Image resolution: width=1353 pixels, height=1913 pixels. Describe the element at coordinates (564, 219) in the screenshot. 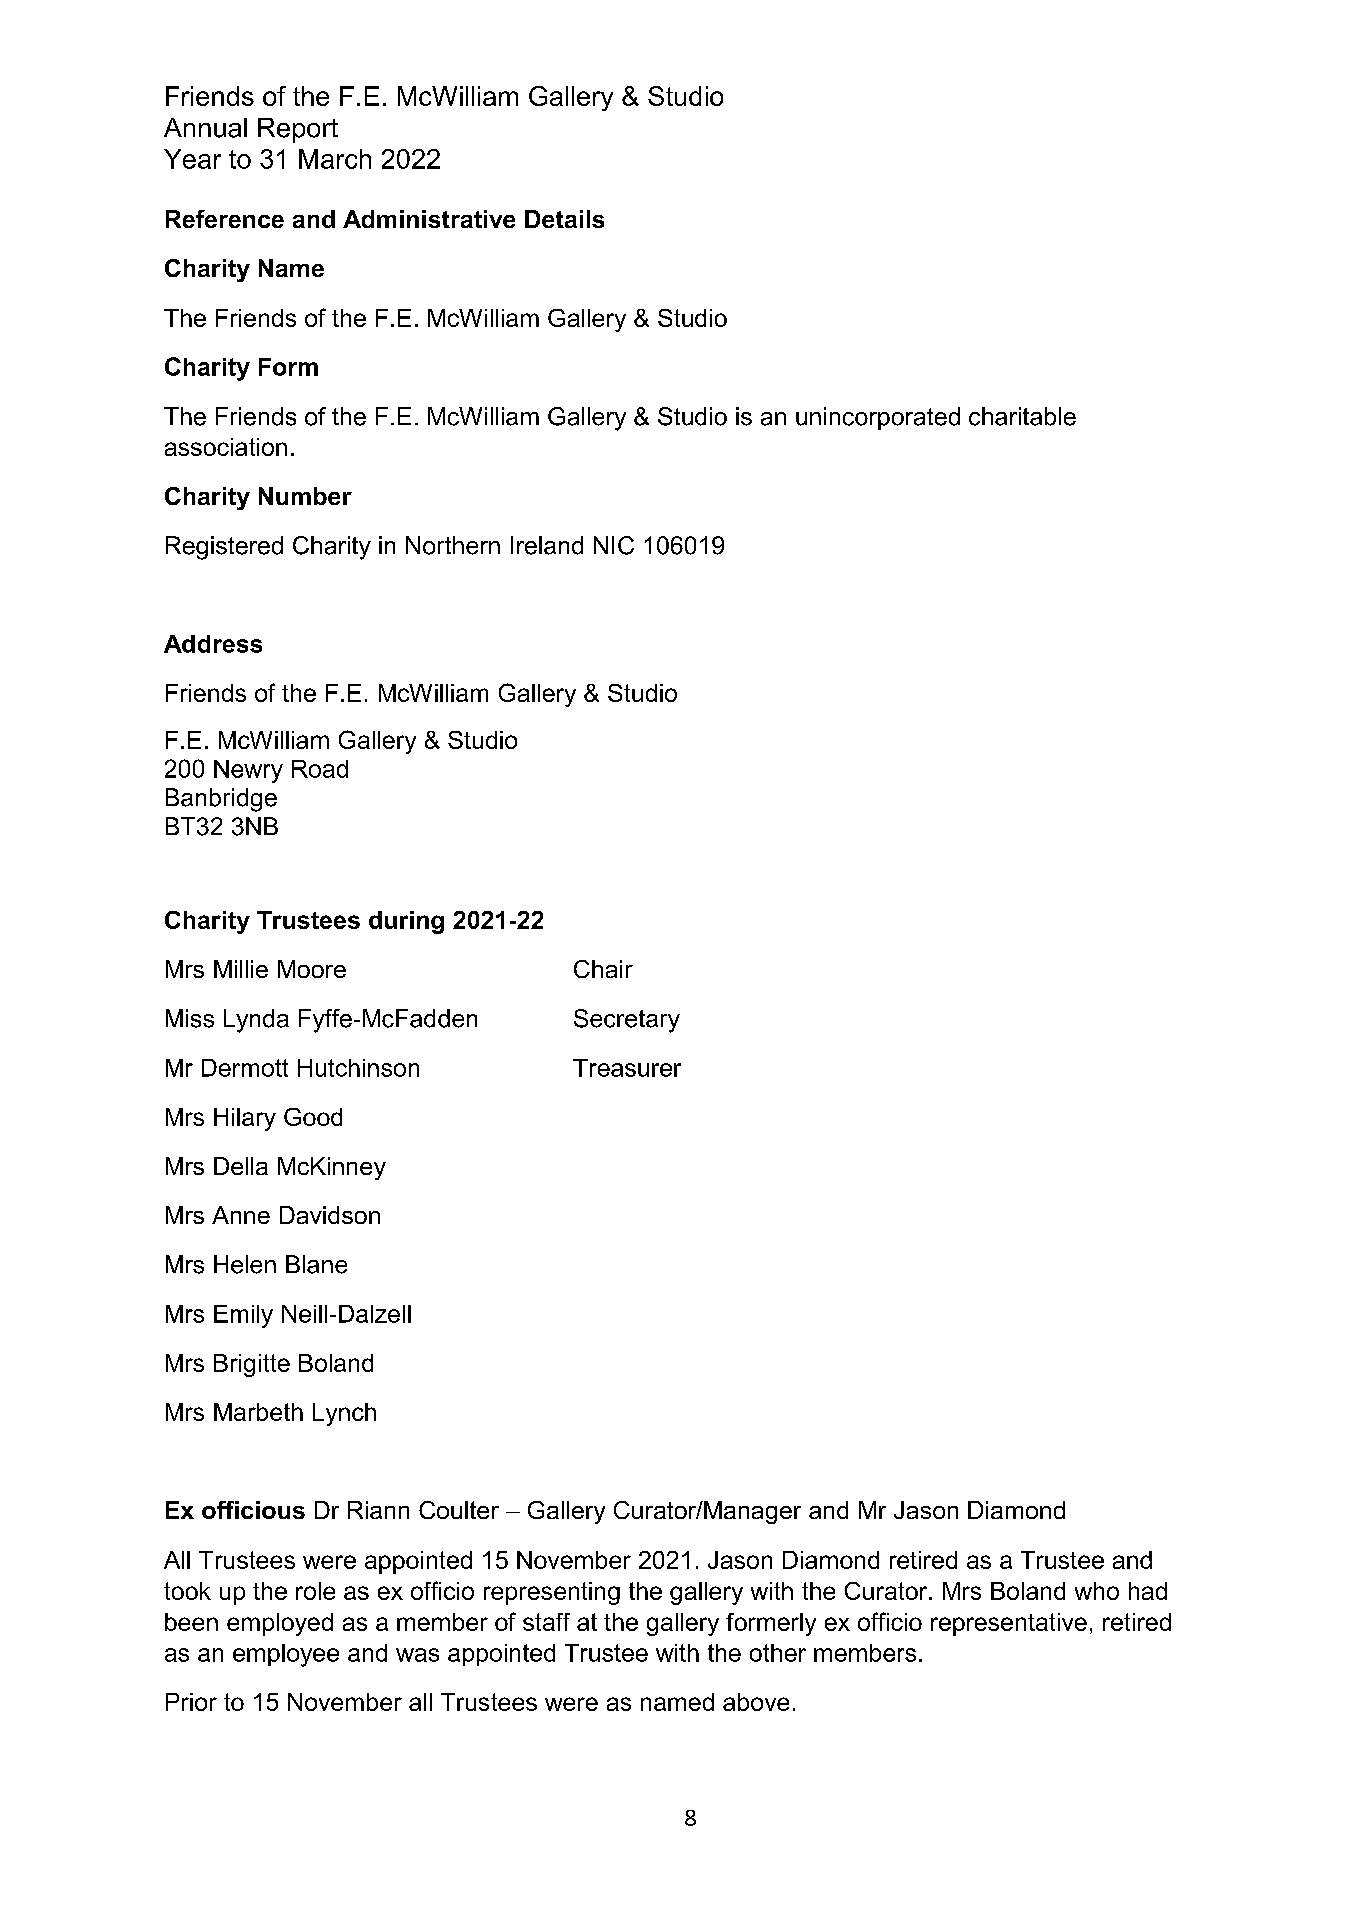

I see `Details` at that location.
